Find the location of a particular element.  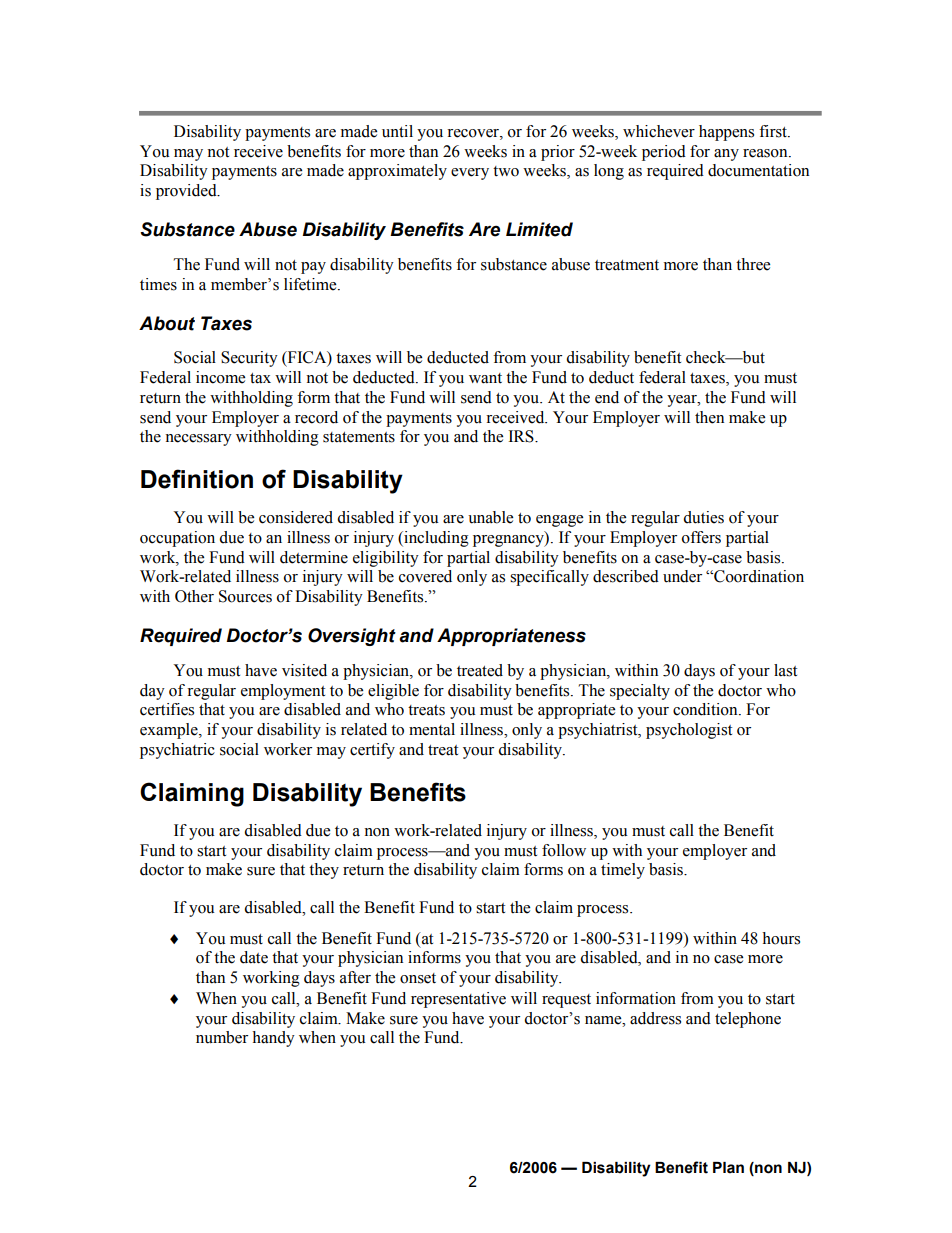

want is located at coordinates (485, 378).
